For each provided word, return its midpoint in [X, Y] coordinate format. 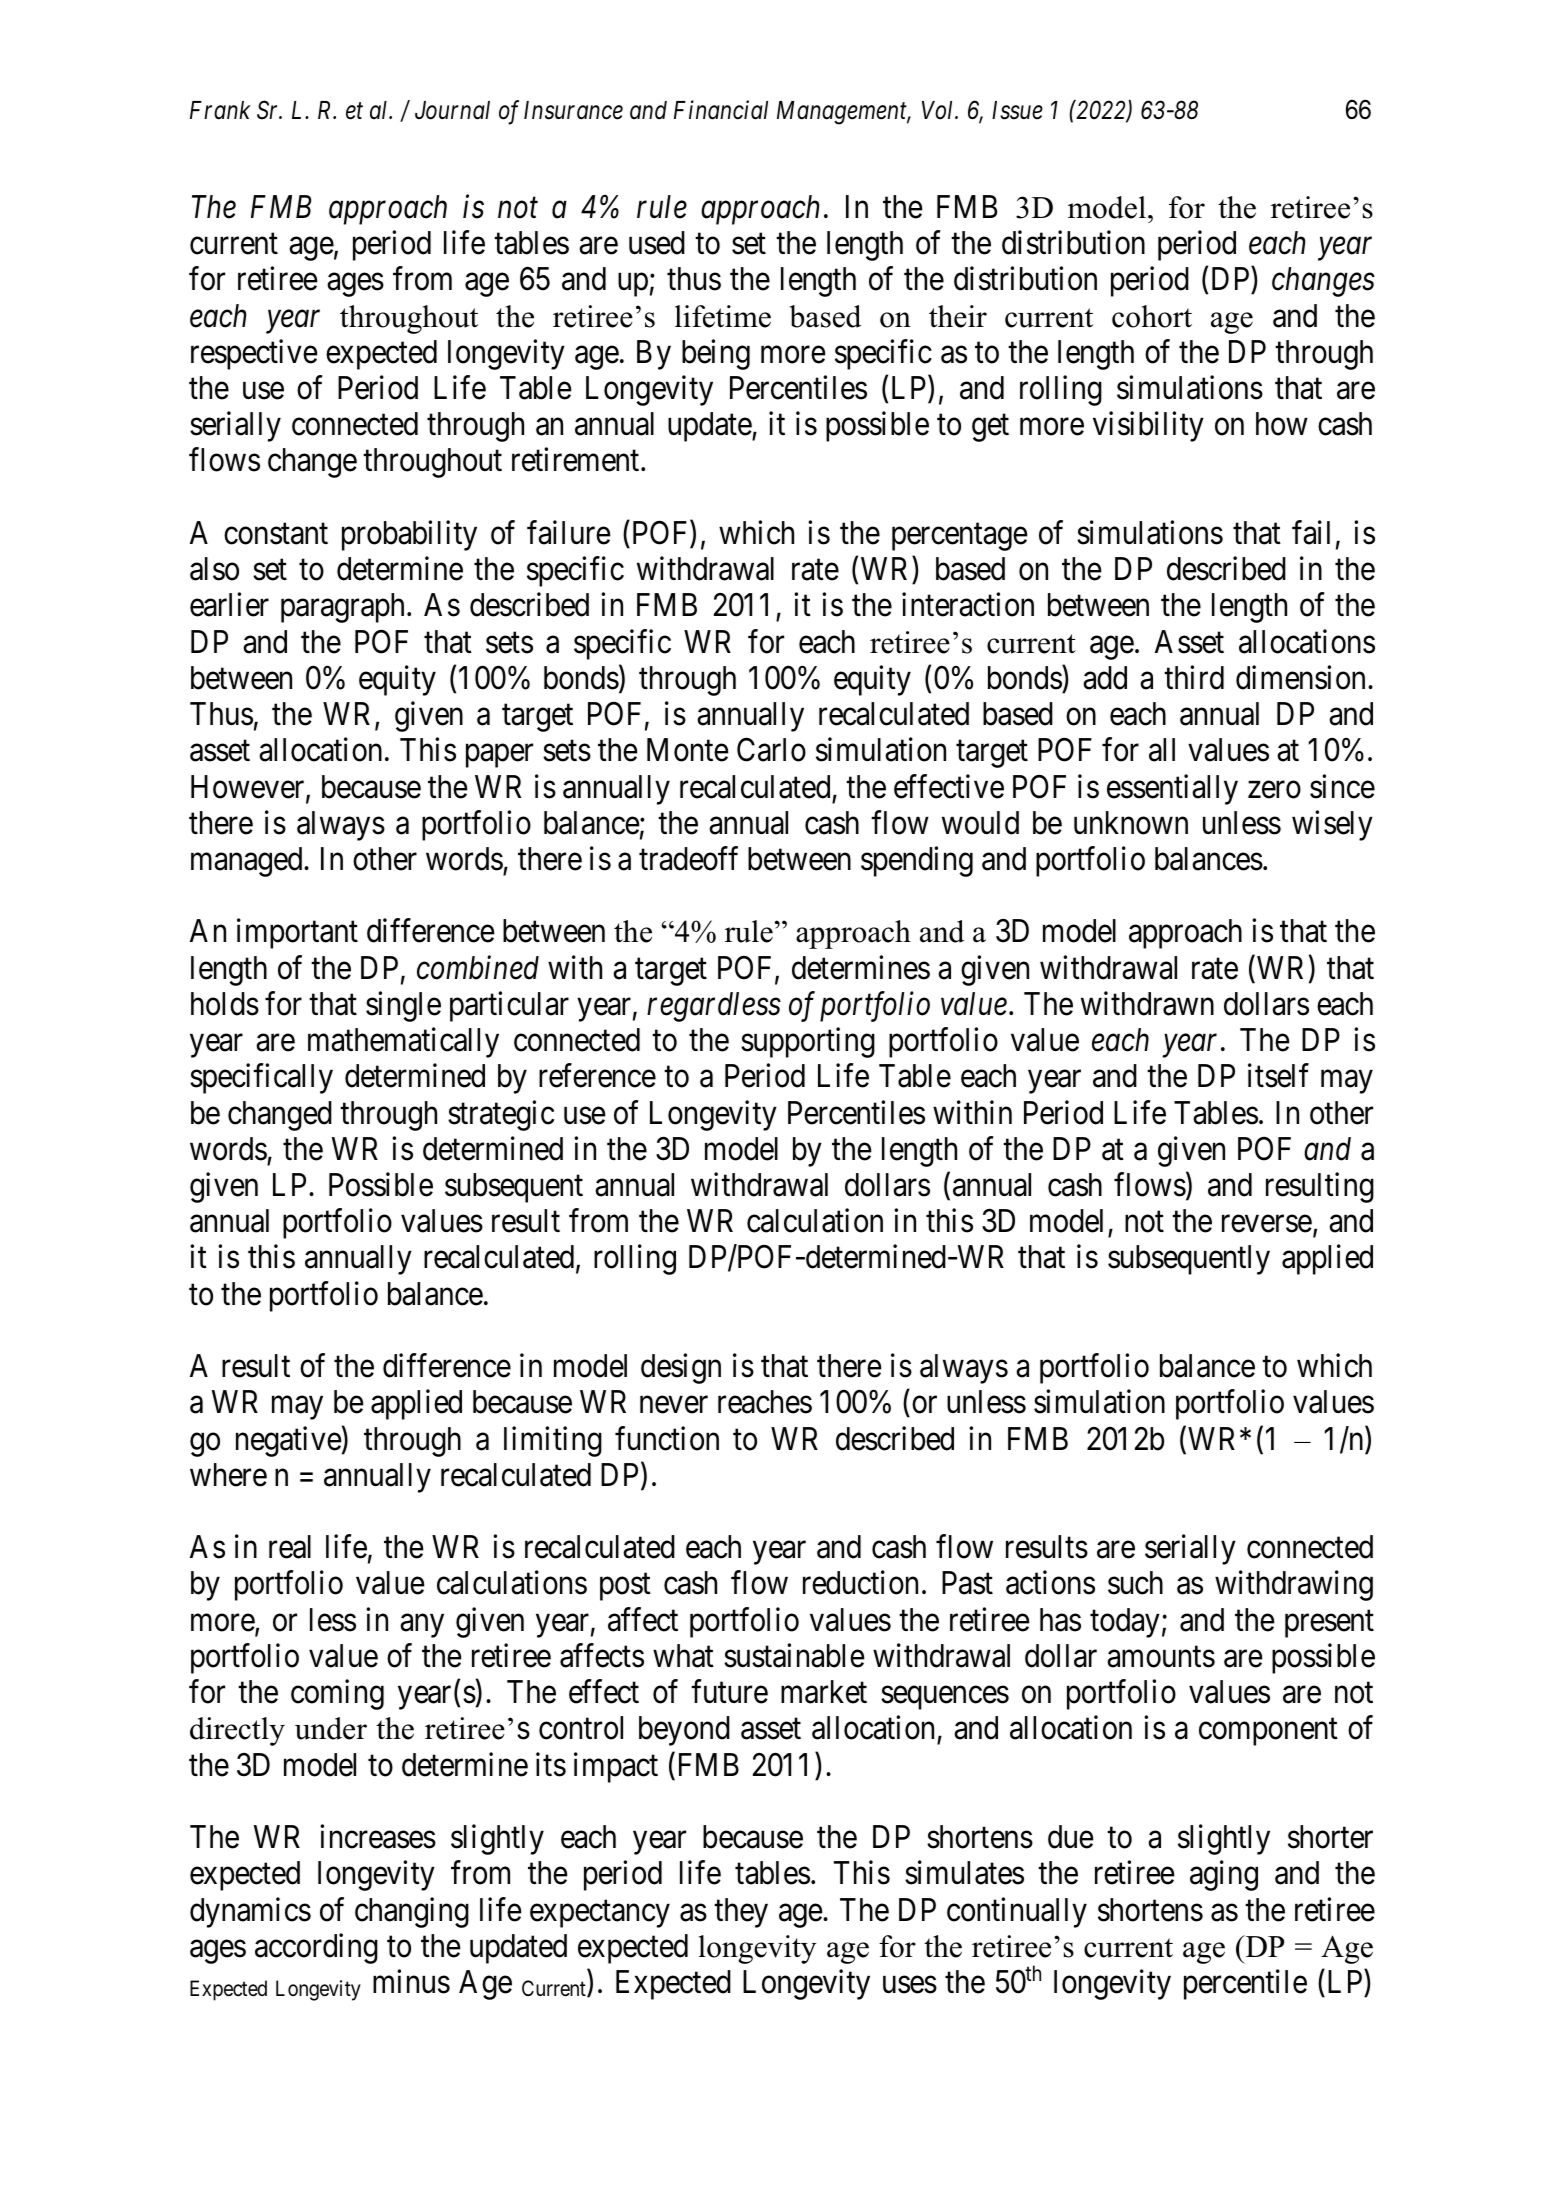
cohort [1152, 316]
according [316, 1948]
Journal [452, 110]
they [741, 1913]
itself [1278, 1076]
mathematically [403, 1043]
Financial [721, 110]
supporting [808, 1043]
